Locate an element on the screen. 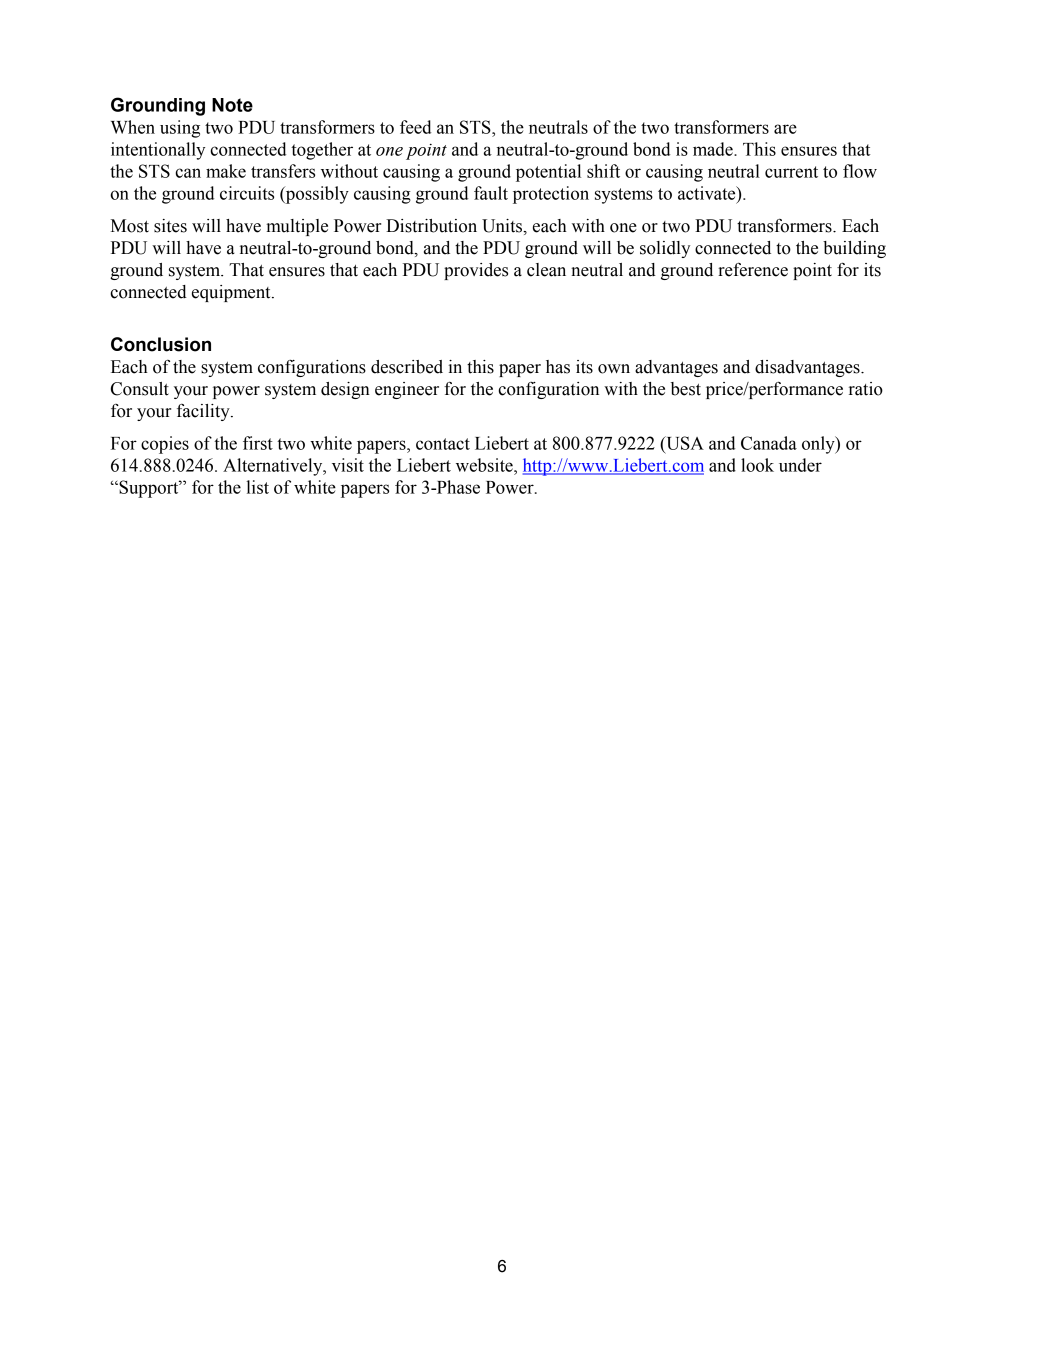 Image resolution: width=1041 pixels, height=1347 pixels. Conclusion is located at coordinates (161, 344).
